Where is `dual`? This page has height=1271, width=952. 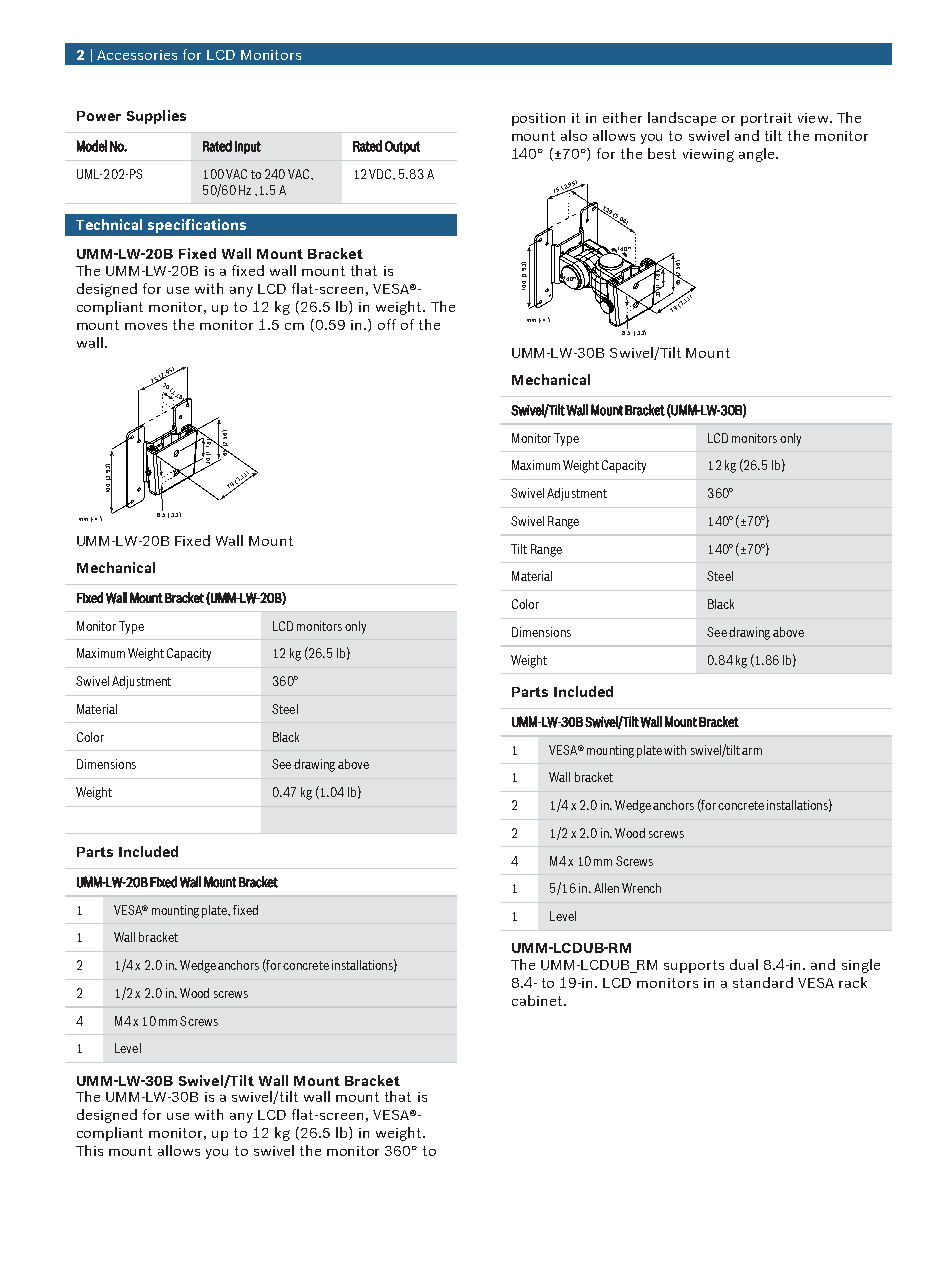 dual is located at coordinates (744, 964).
